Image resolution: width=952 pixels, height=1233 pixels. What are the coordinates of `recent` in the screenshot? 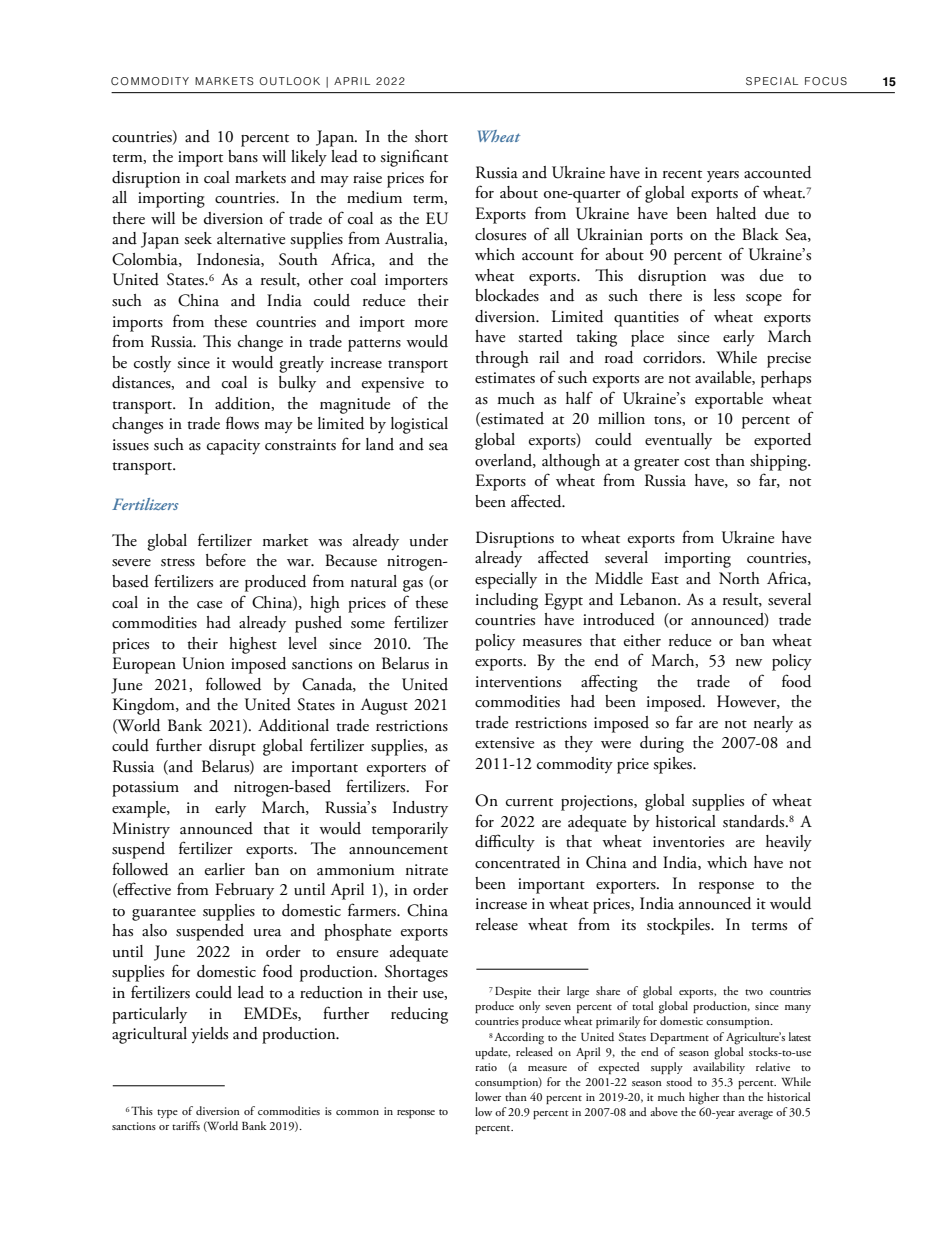 It's located at (682, 174).
